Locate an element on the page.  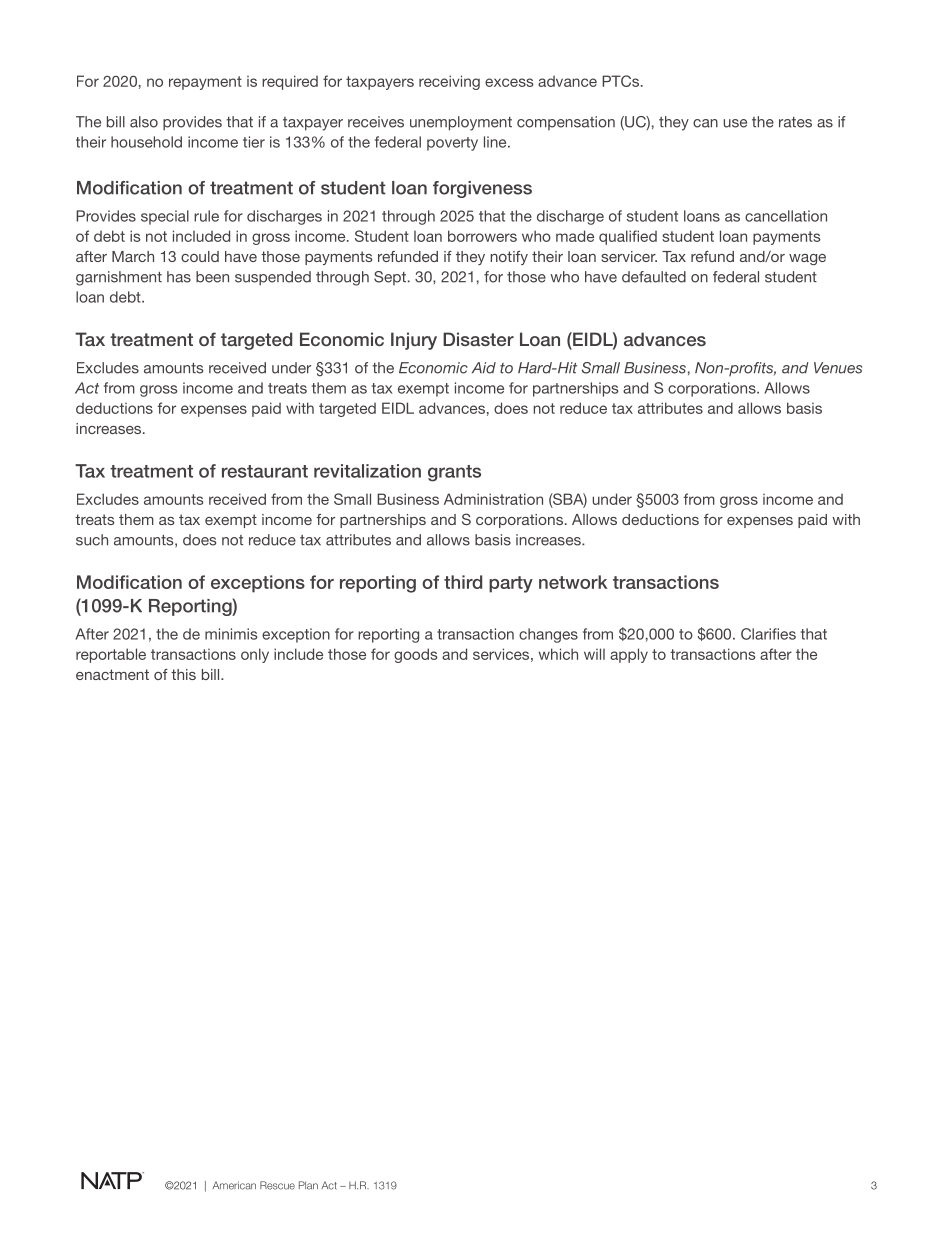
American is located at coordinates (234, 1185).
